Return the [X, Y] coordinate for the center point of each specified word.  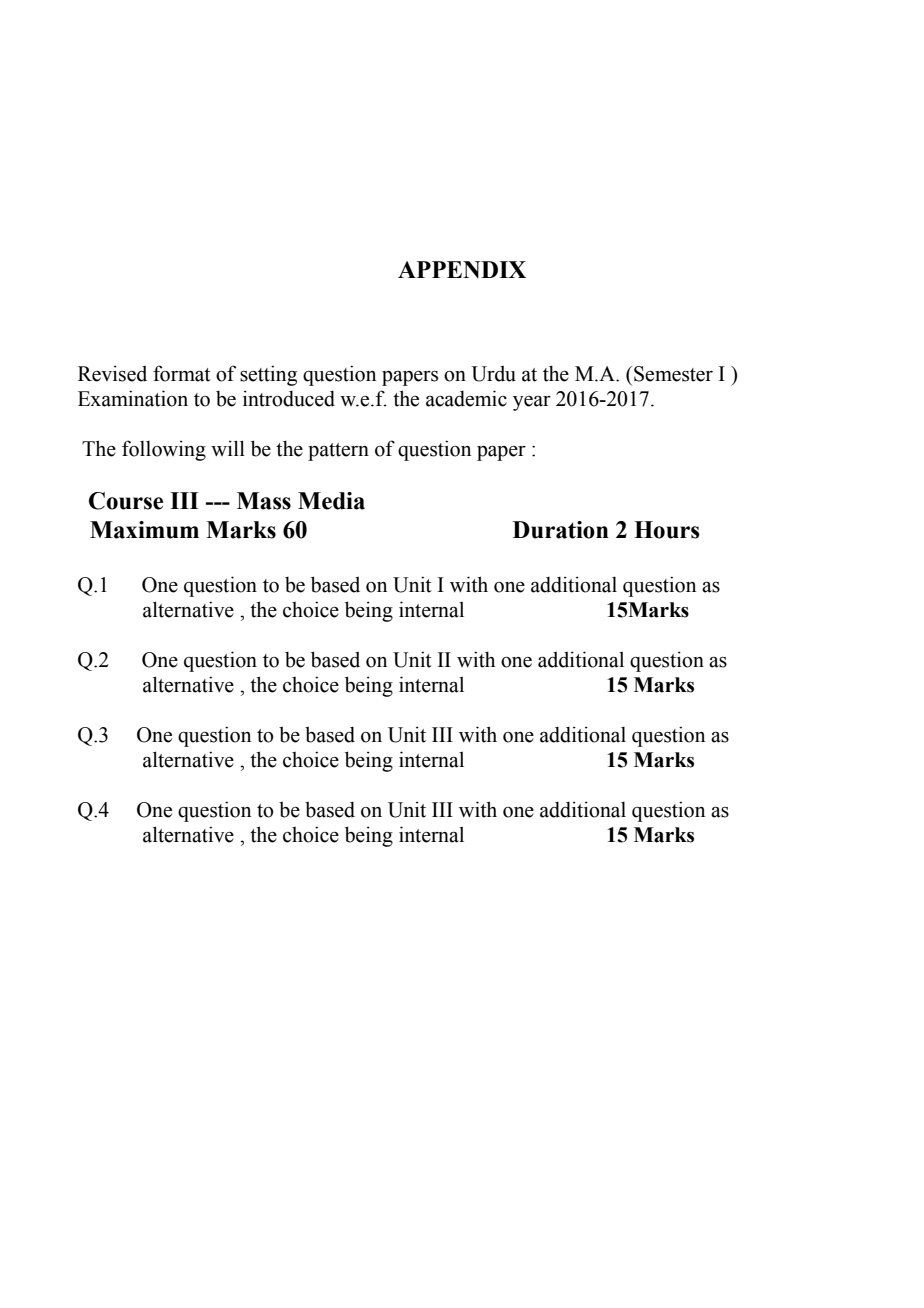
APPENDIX [462, 269]
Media [331, 501]
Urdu [493, 374]
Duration [561, 530]
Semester [673, 374]
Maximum [144, 530]
